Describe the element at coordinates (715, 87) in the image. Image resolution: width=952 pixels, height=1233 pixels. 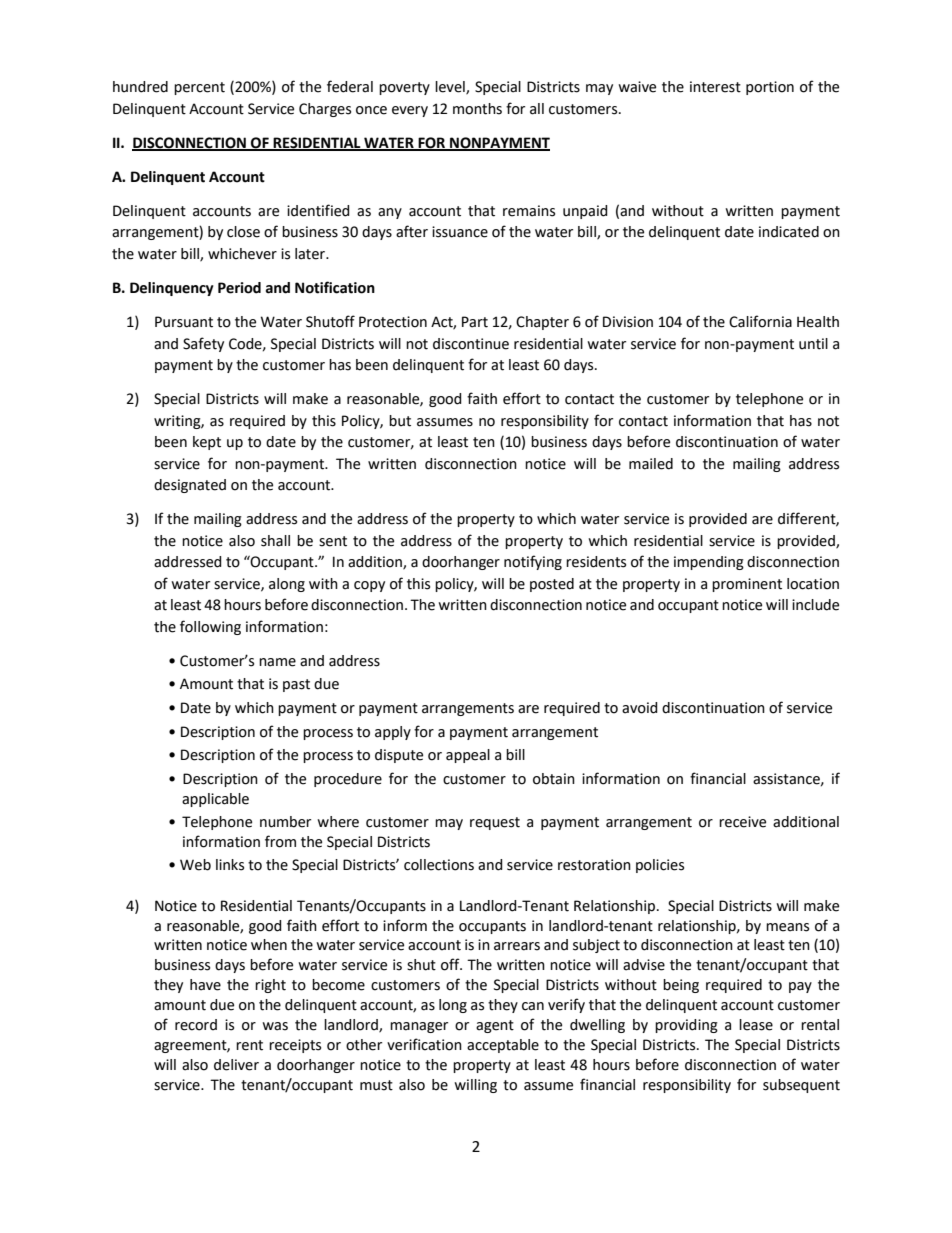
I see `interest` at that location.
